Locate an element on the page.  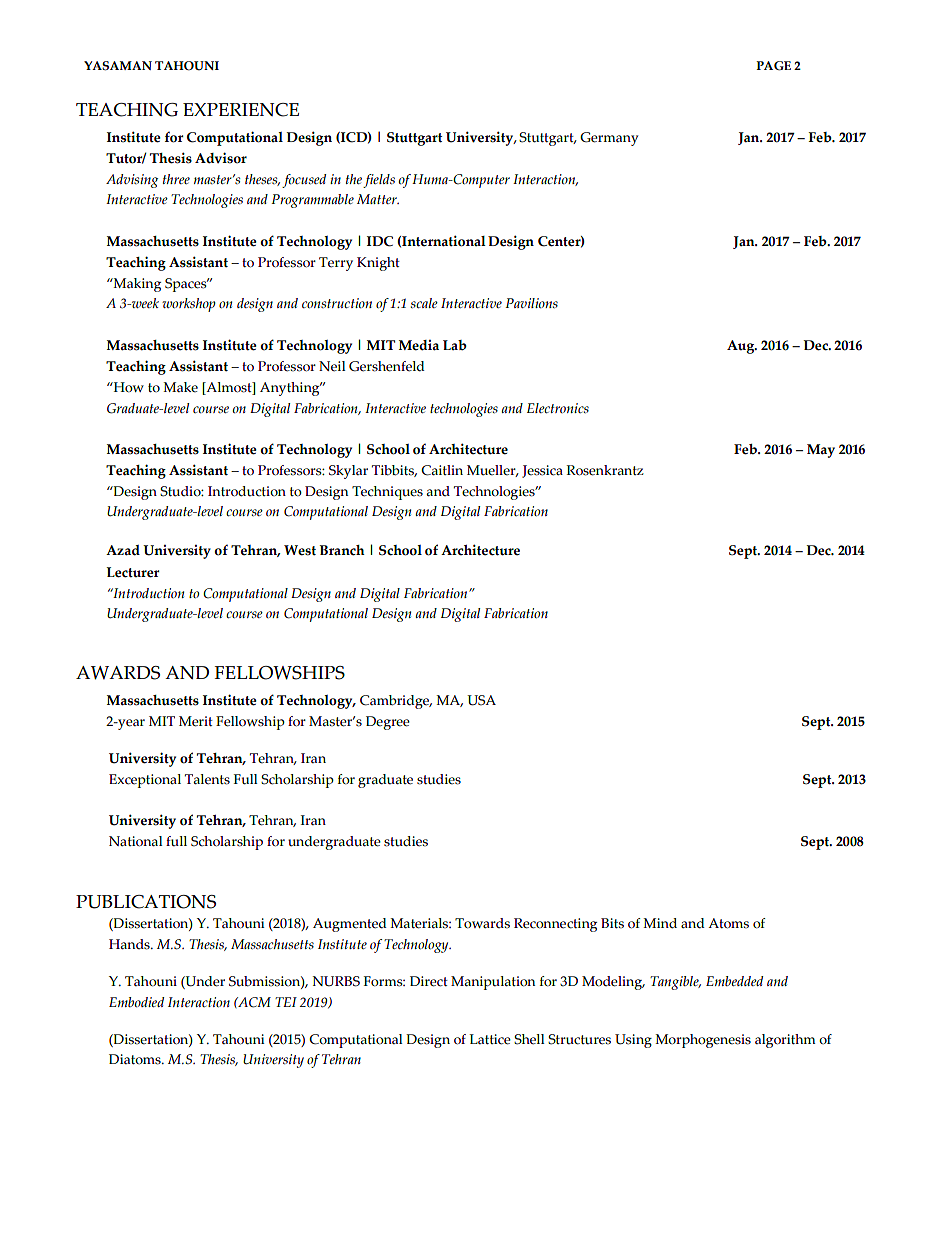
USA is located at coordinates (481, 700).
